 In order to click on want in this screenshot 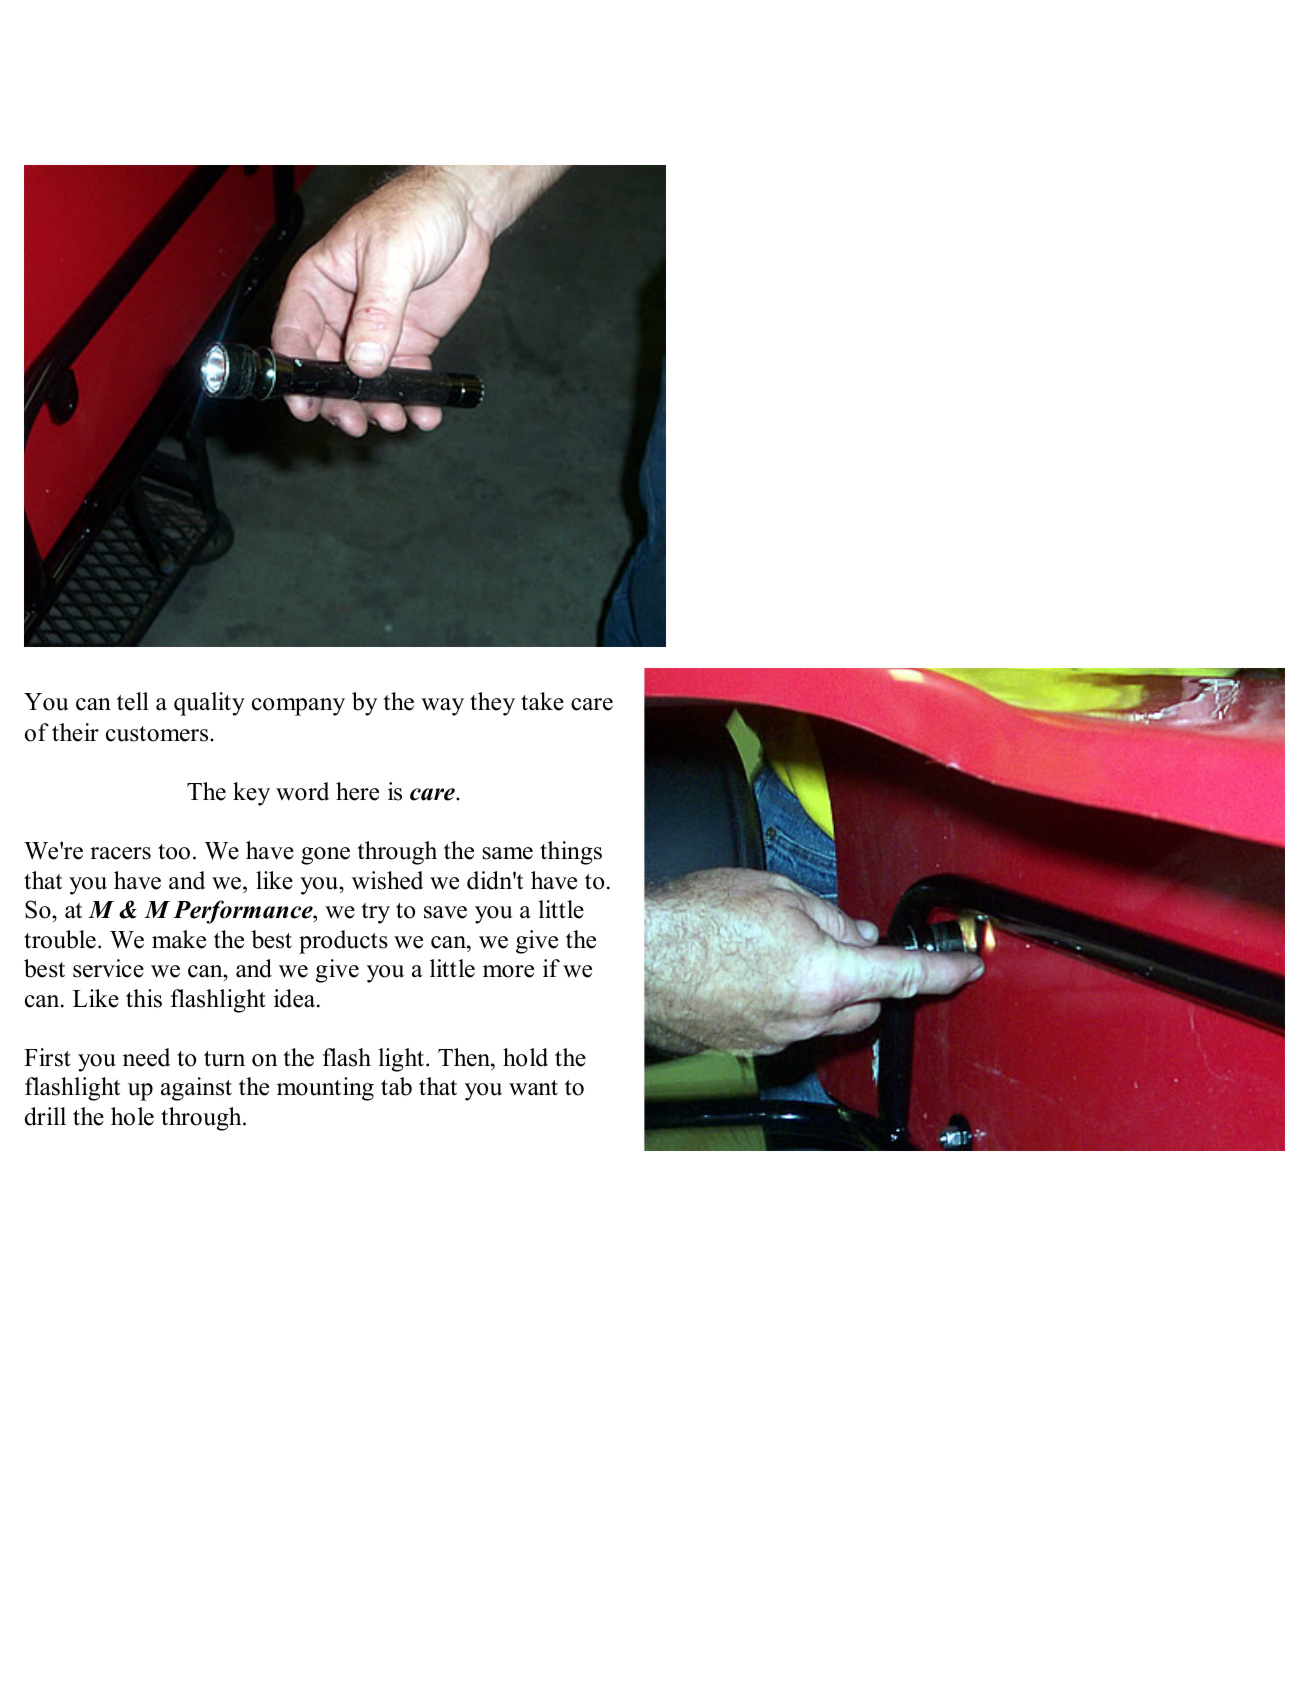, I will do `click(533, 1088)`.
